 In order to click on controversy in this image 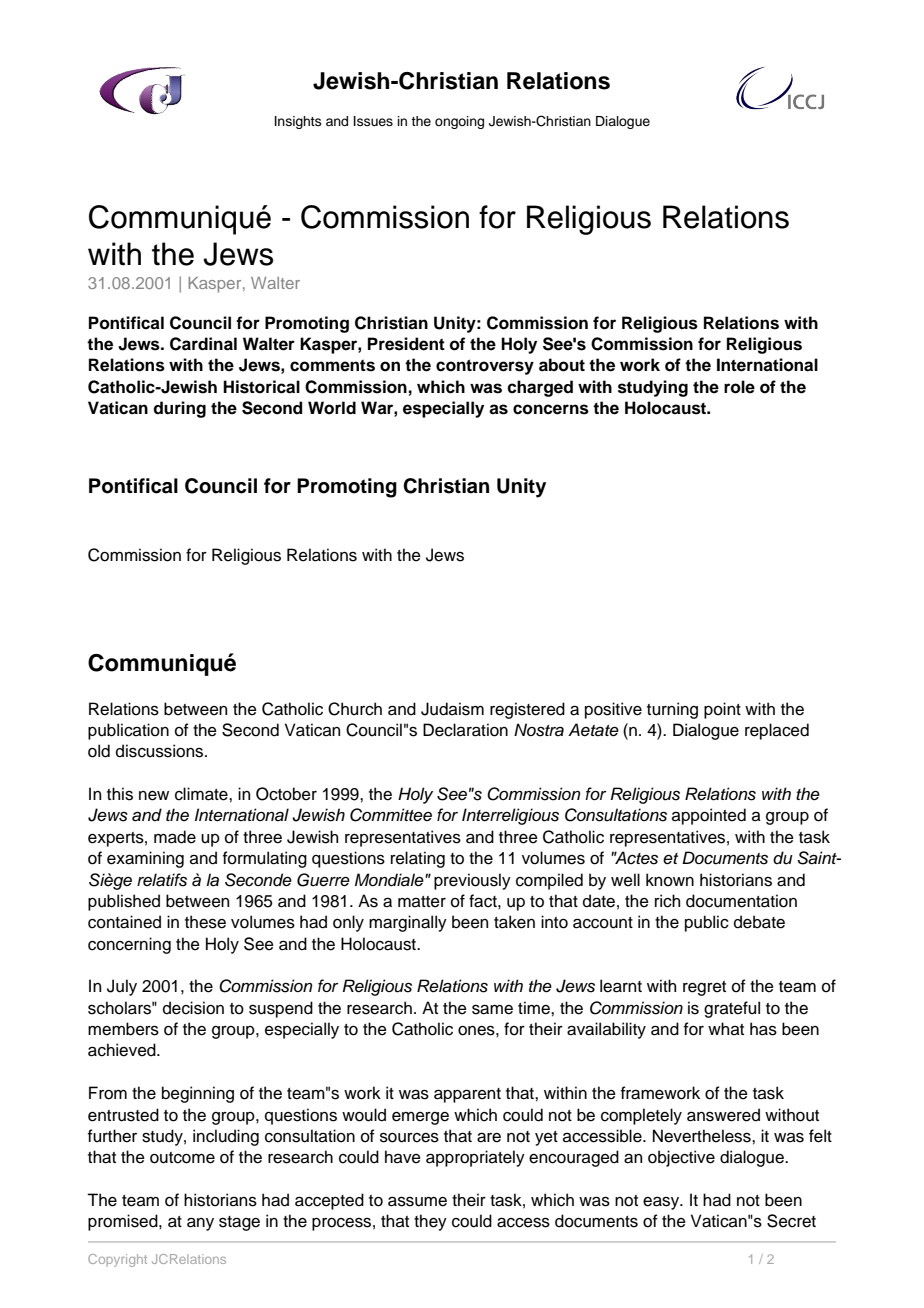, I will do `click(485, 367)`.
